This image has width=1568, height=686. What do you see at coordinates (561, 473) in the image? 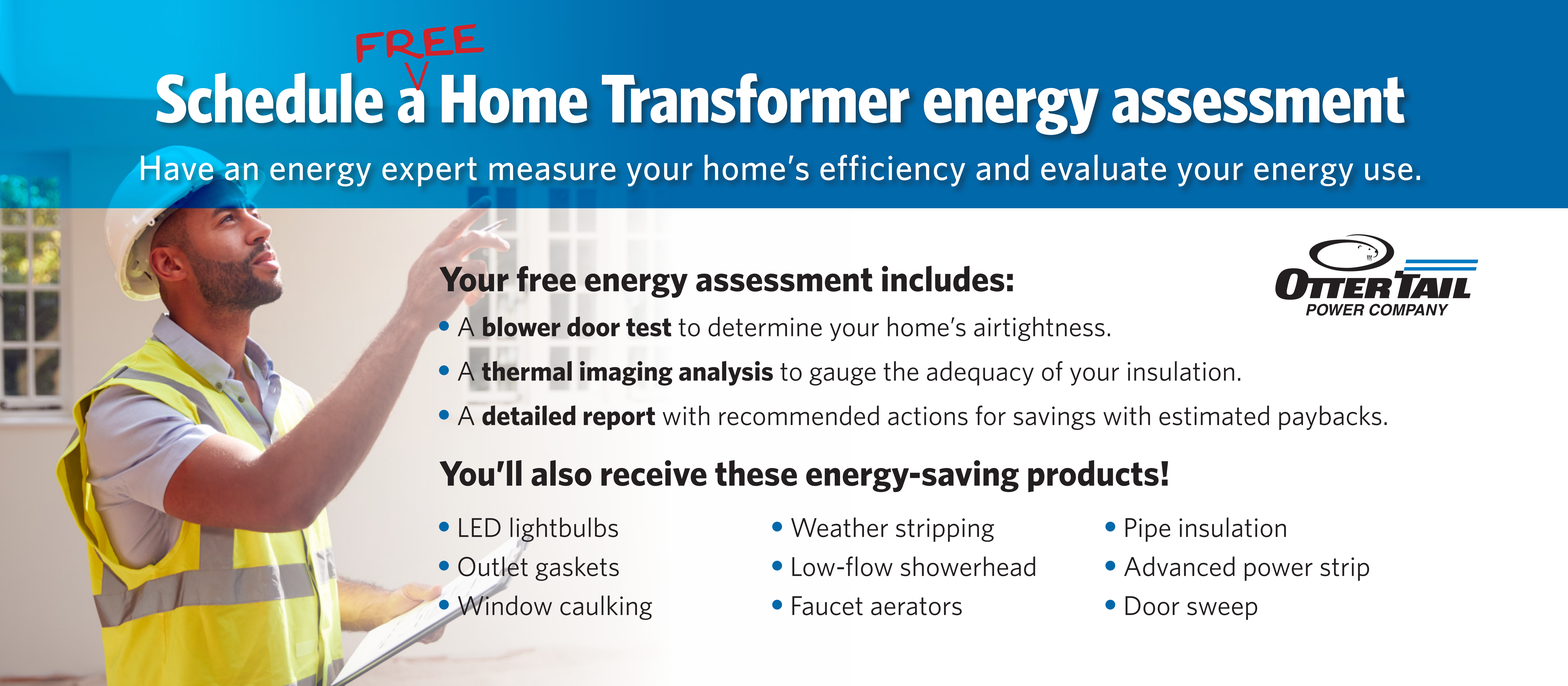
I see `also` at bounding box center [561, 473].
